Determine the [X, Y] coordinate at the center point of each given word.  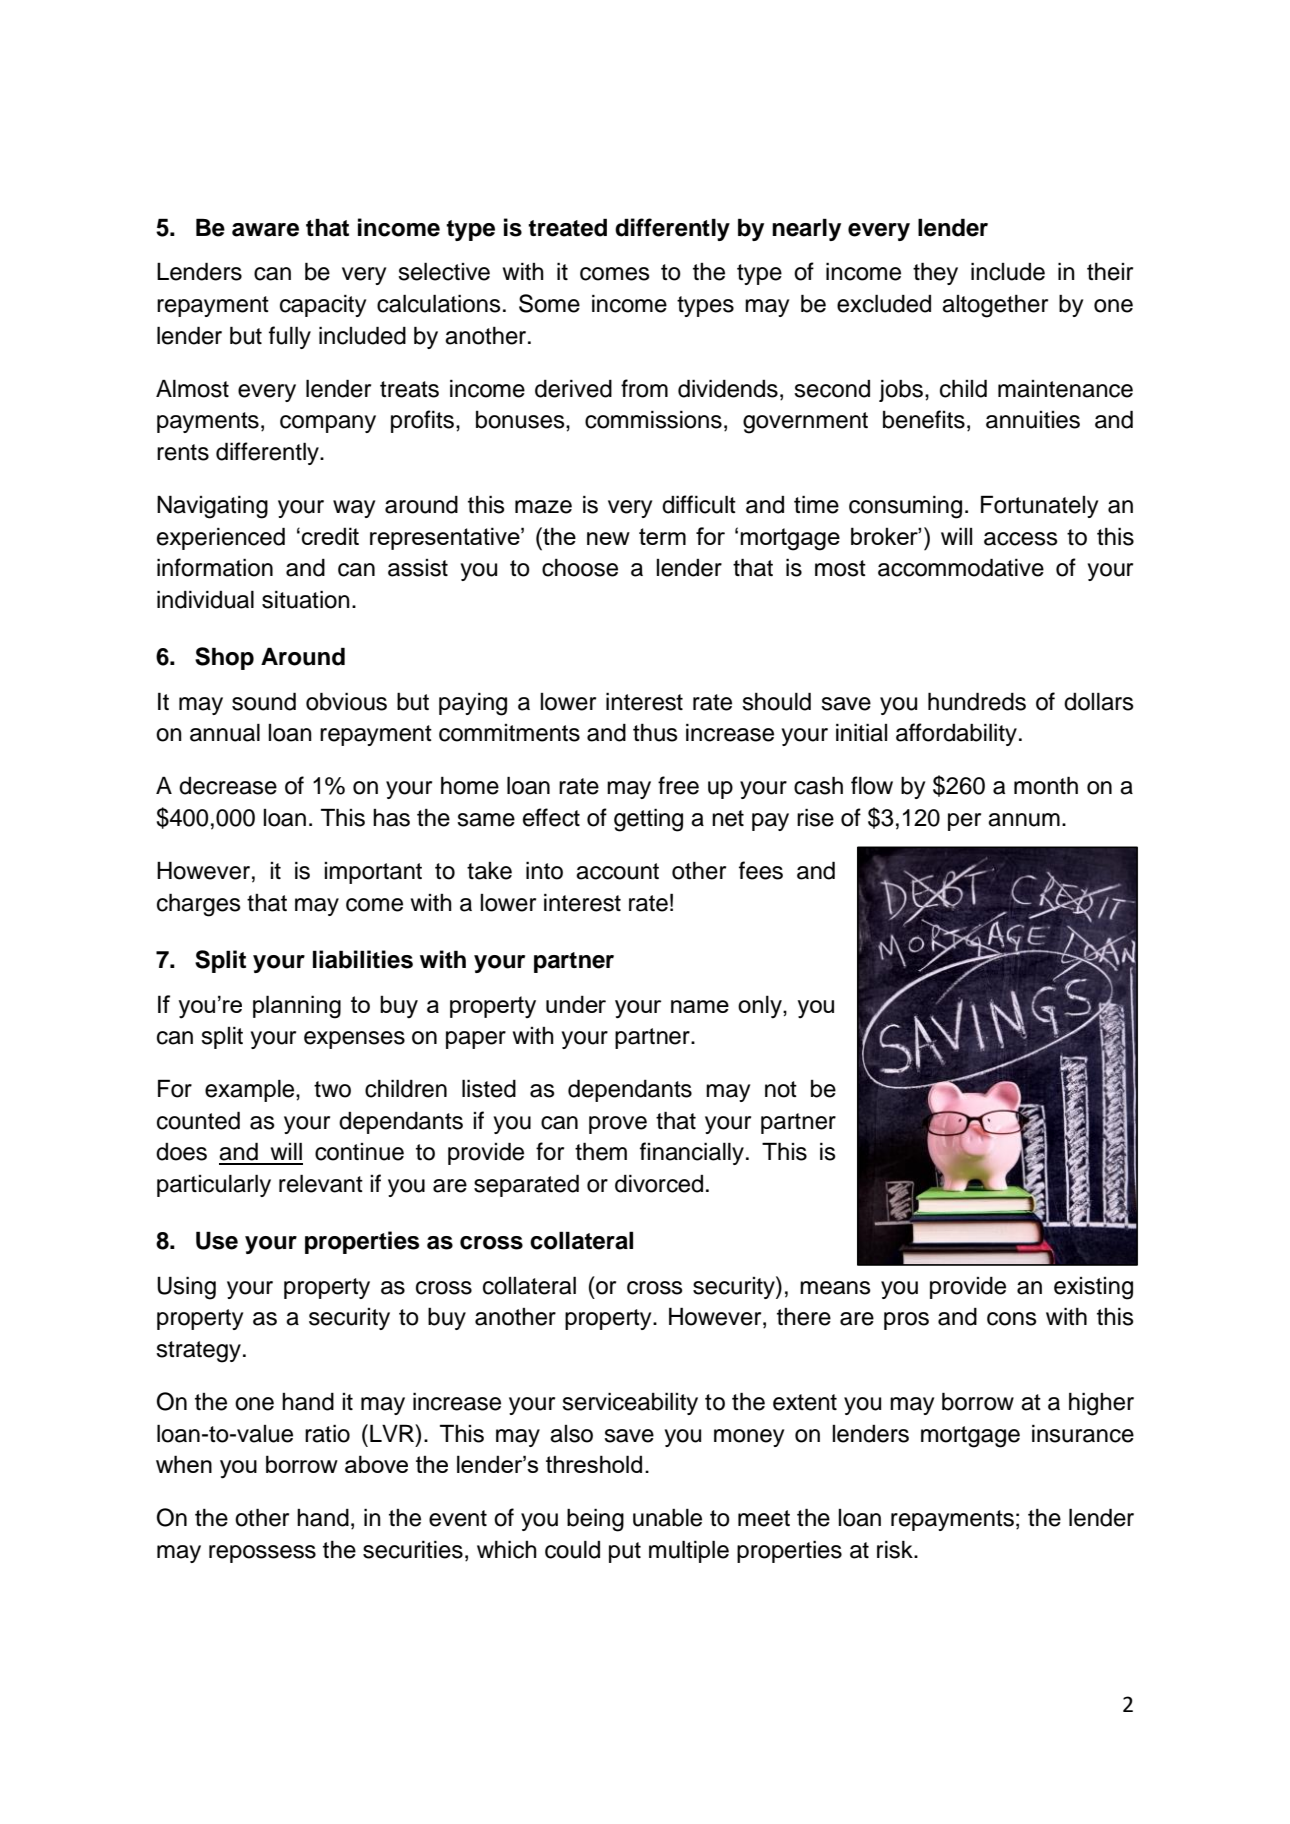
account [617, 871]
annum [1024, 820]
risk [896, 1549]
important [373, 873]
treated [567, 227]
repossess [262, 1554]
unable [667, 1517]
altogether [995, 306]
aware [265, 230]
